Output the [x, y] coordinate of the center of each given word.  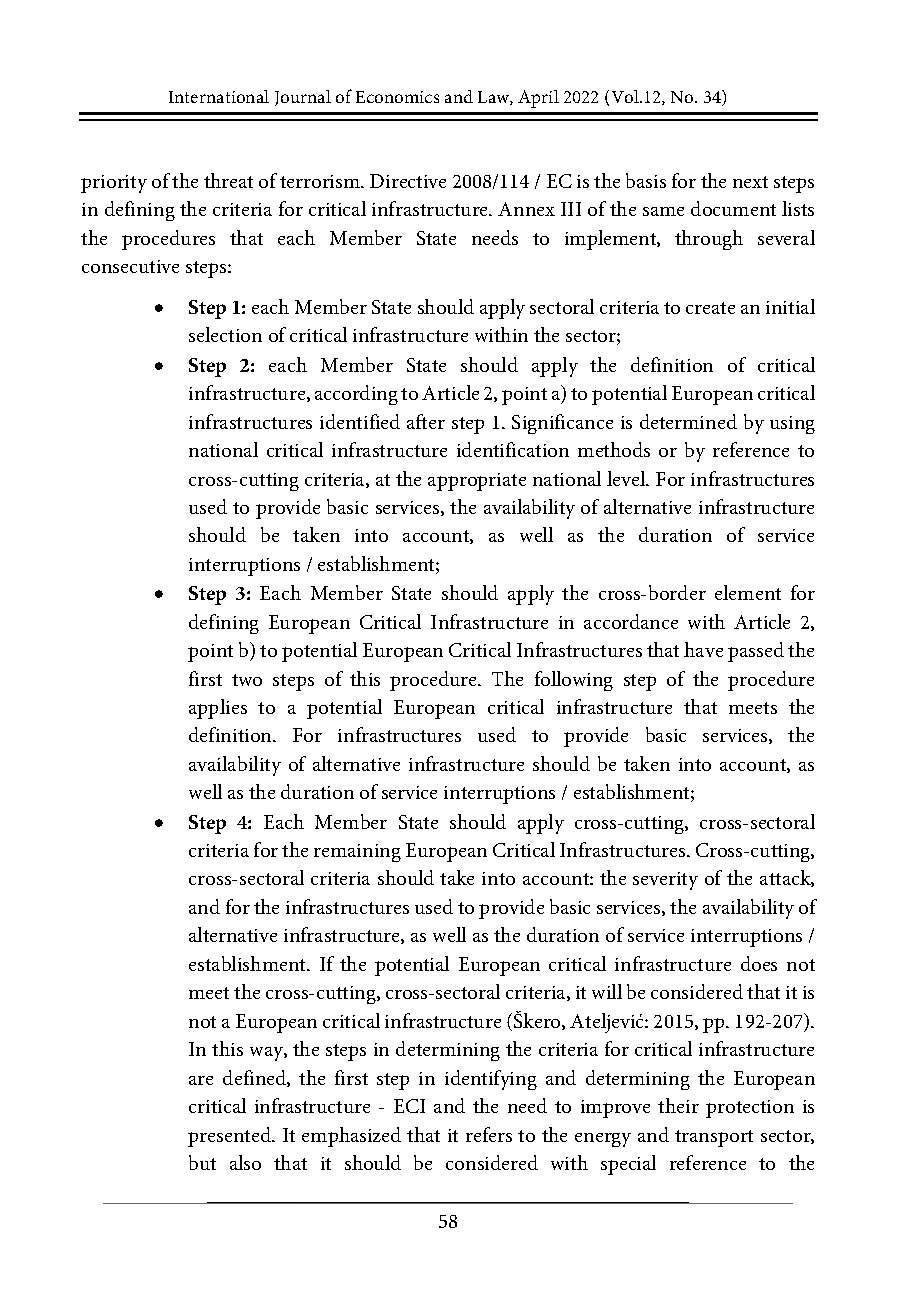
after [426, 421]
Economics [397, 97]
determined [688, 421]
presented [231, 1137]
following [574, 681]
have [703, 649]
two [247, 680]
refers [489, 1134]
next [750, 182]
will [607, 991]
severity [665, 881]
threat [228, 180]
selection [225, 334]
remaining [357, 853]
